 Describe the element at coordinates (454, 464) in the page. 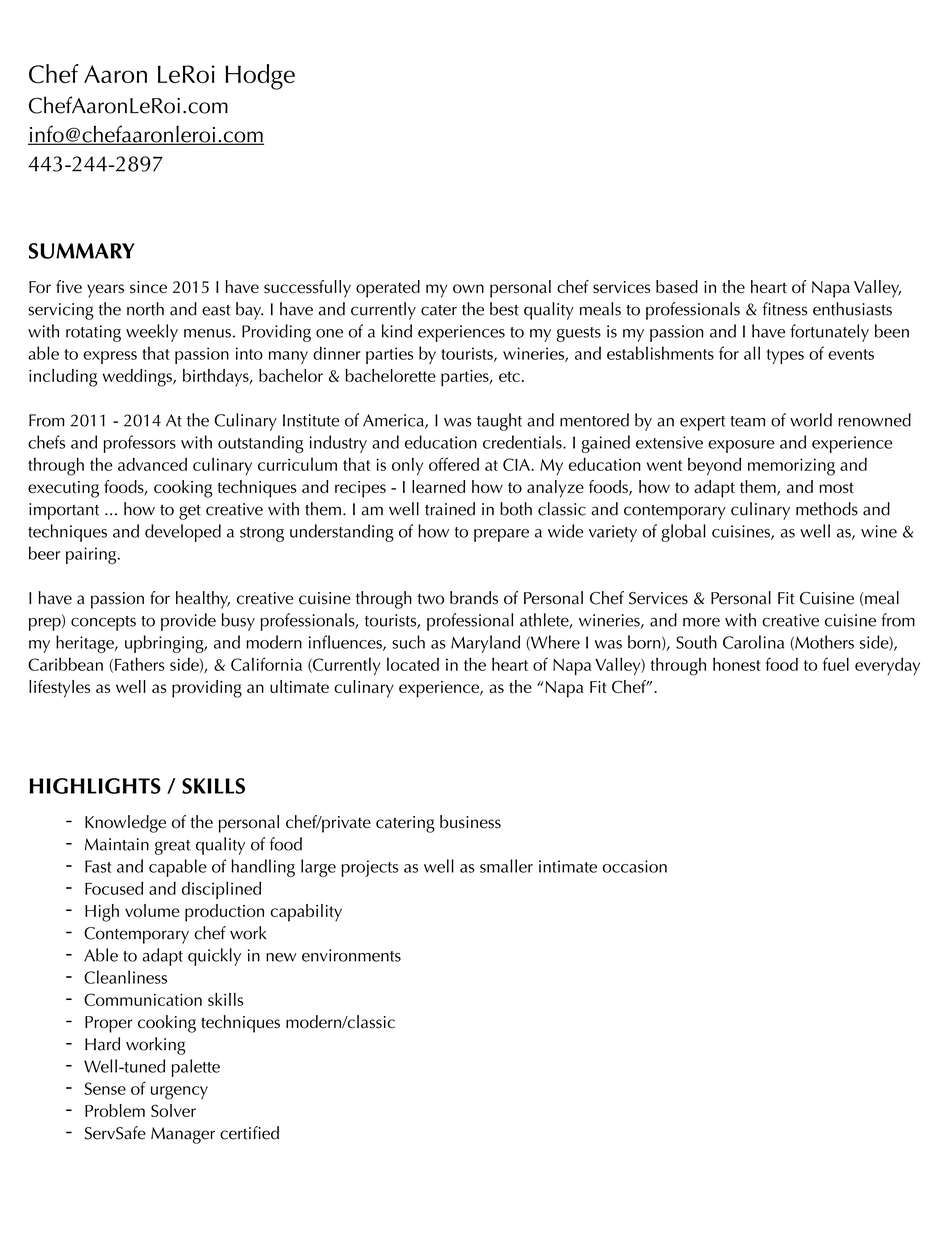

I see `offered` at that location.
